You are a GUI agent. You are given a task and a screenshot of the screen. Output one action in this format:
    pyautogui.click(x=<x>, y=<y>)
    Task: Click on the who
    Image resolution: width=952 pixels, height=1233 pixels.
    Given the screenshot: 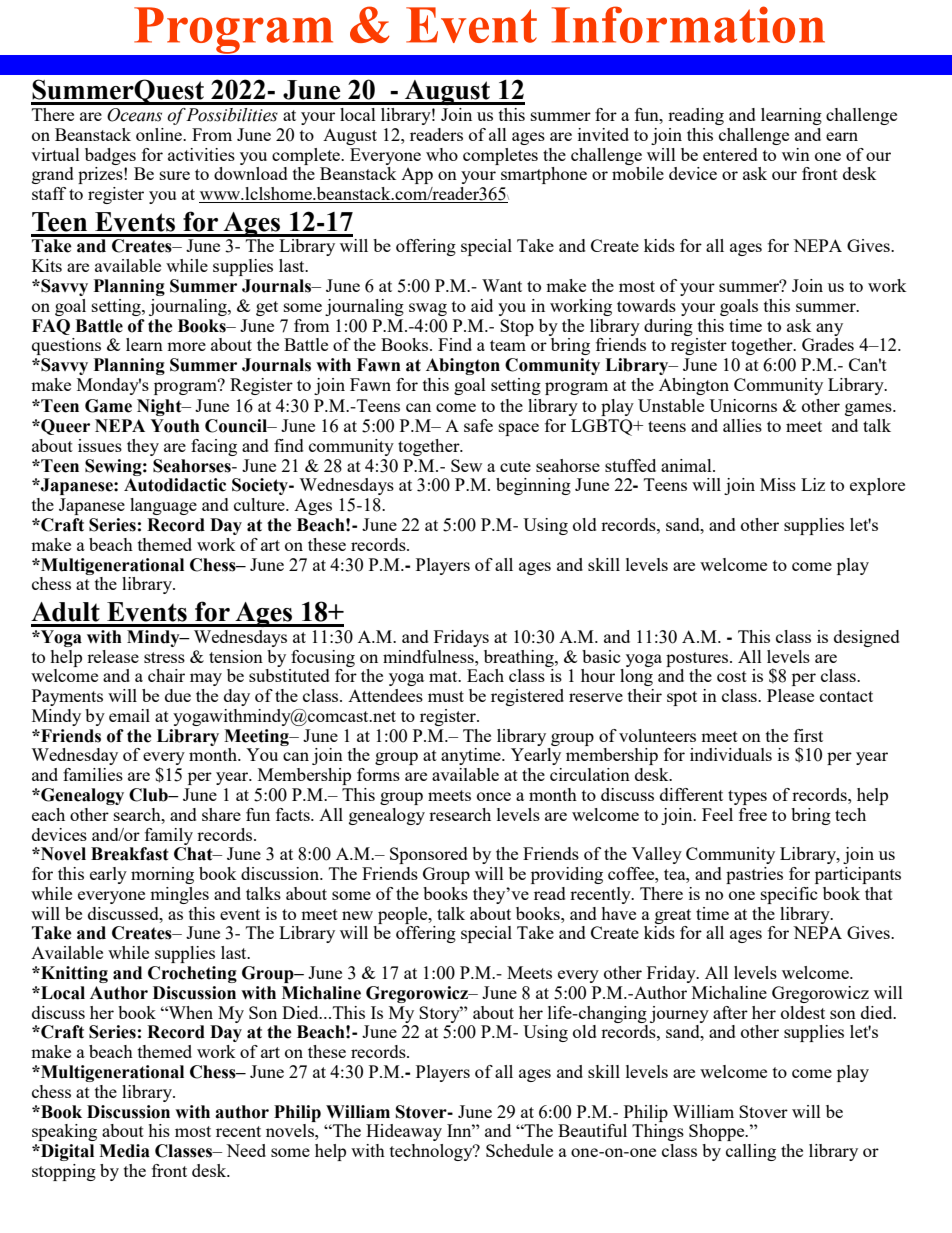 What is the action you would take?
    pyautogui.click(x=442, y=154)
